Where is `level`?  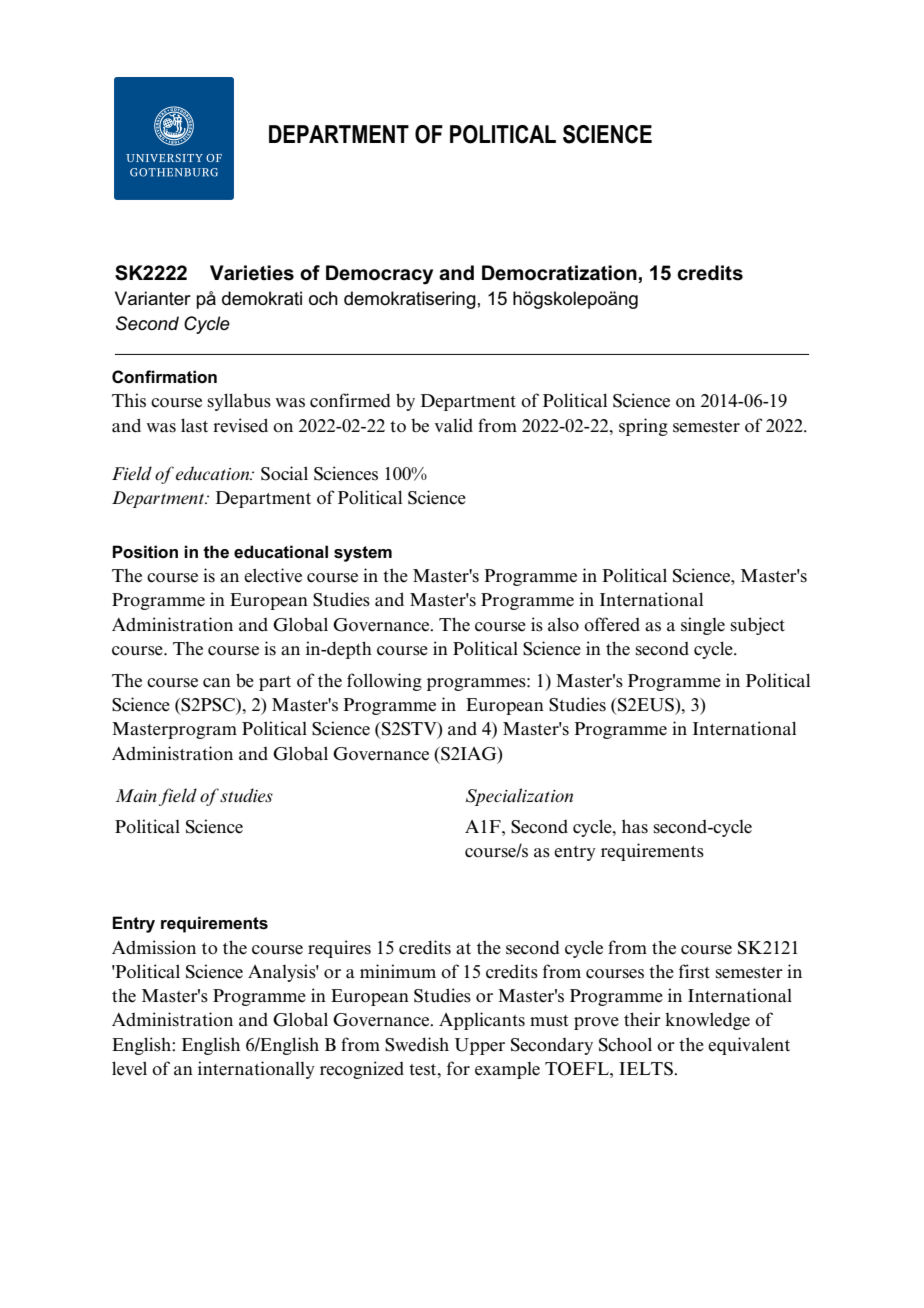
level is located at coordinates (129, 1068).
